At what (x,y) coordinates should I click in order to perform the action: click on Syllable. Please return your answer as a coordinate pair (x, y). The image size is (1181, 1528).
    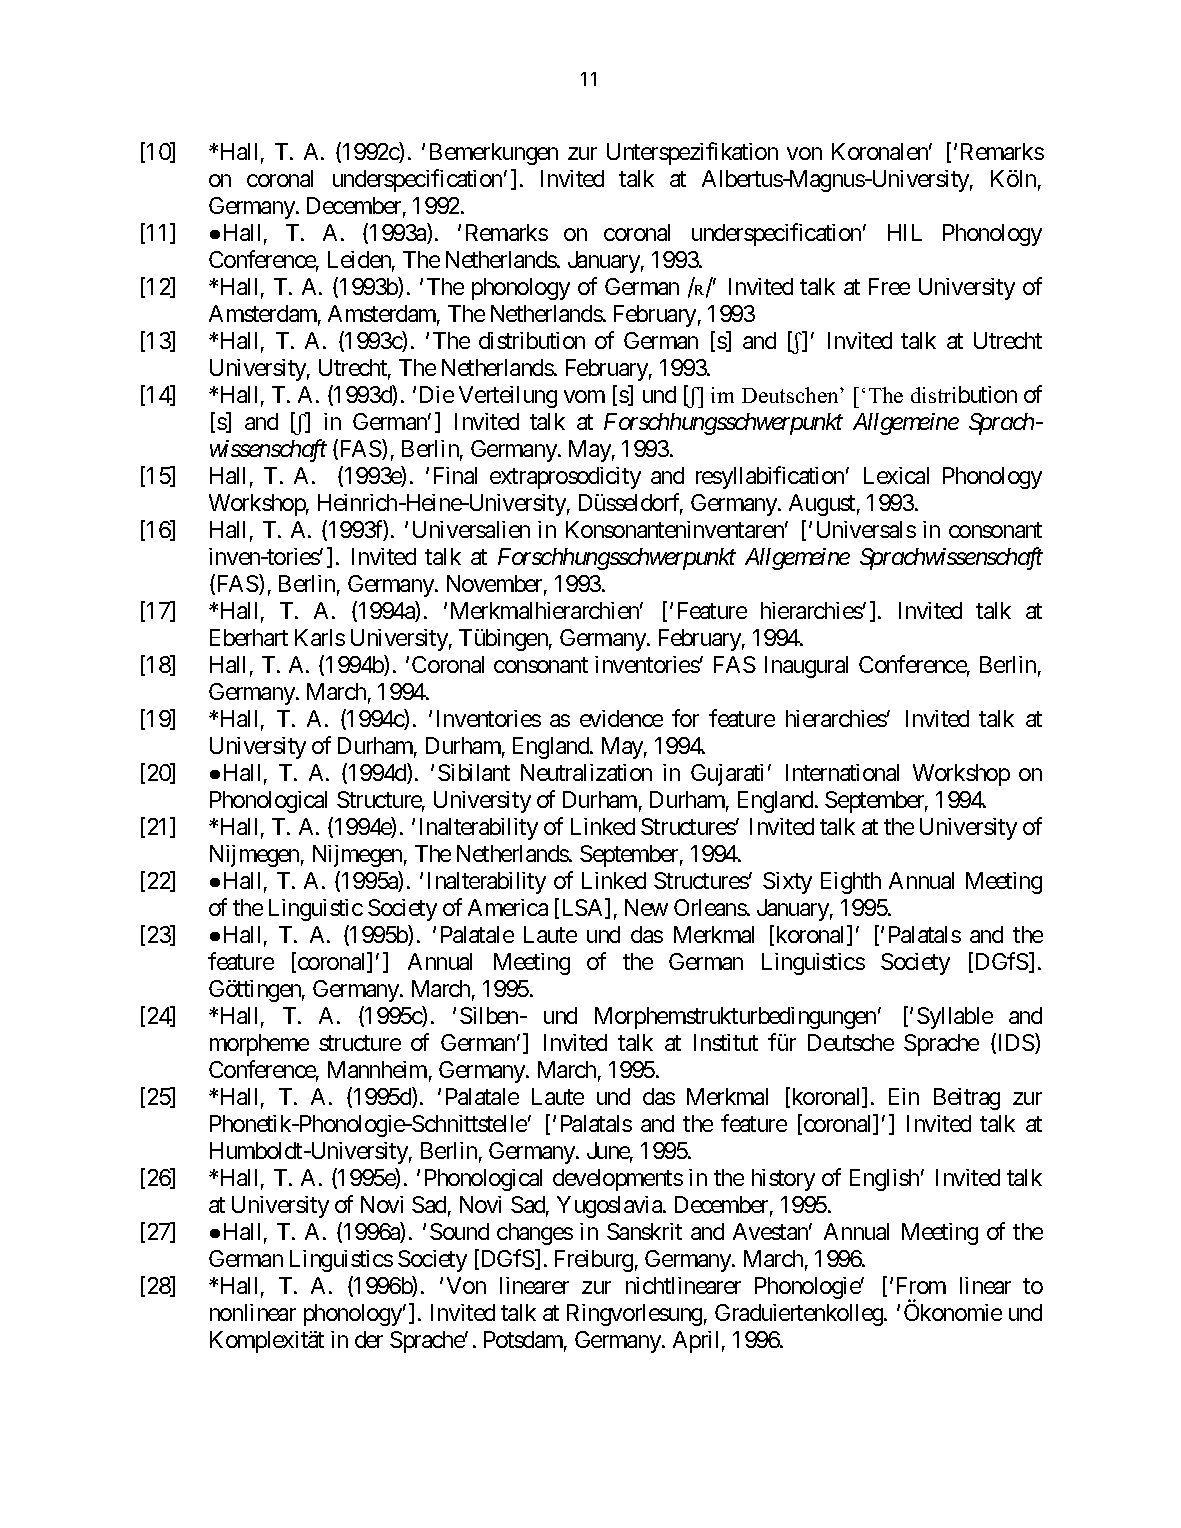
    Looking at the image, I should click on (955, 1018).
